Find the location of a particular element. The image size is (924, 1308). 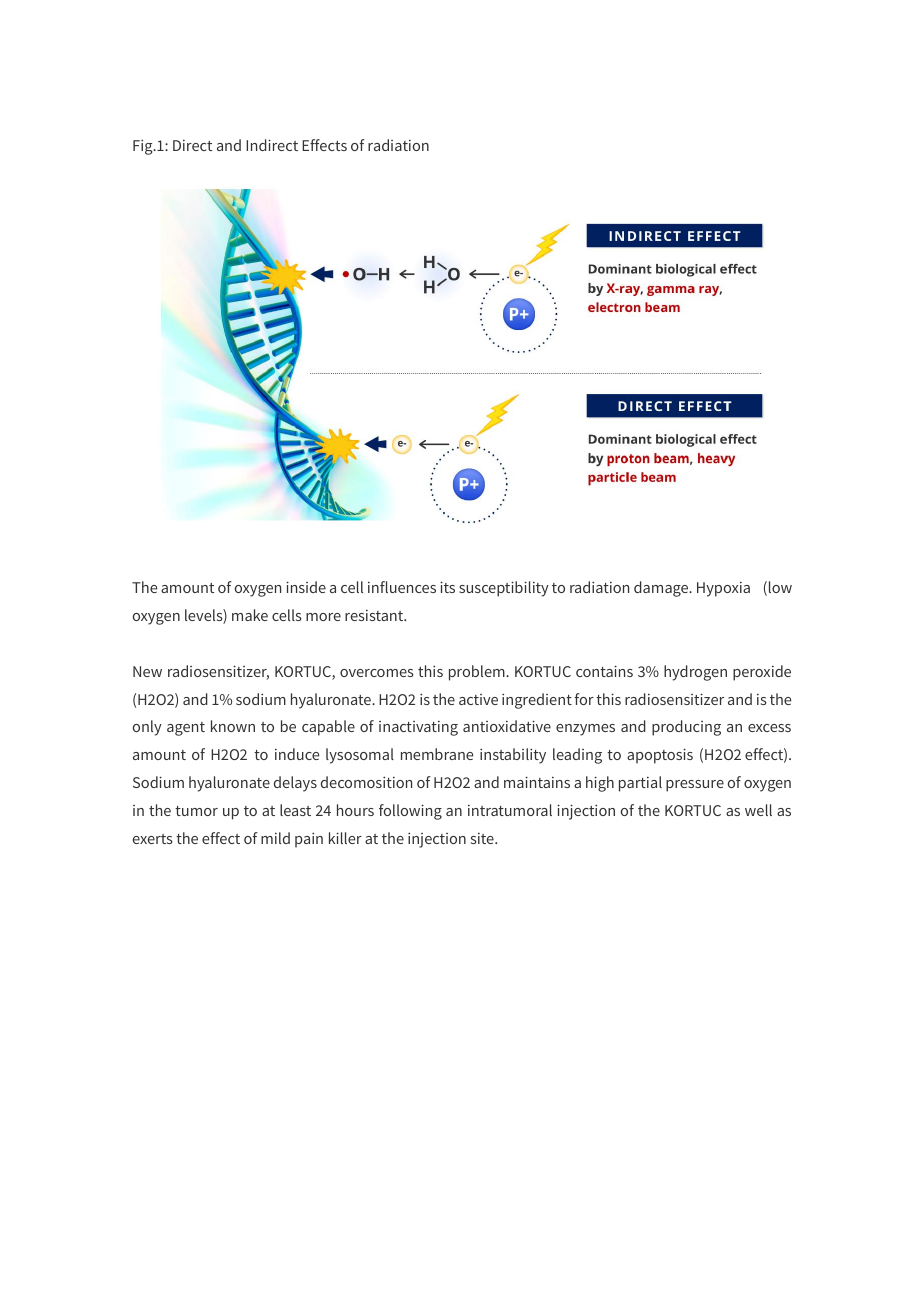

active is located at coordinates (478, 699).
